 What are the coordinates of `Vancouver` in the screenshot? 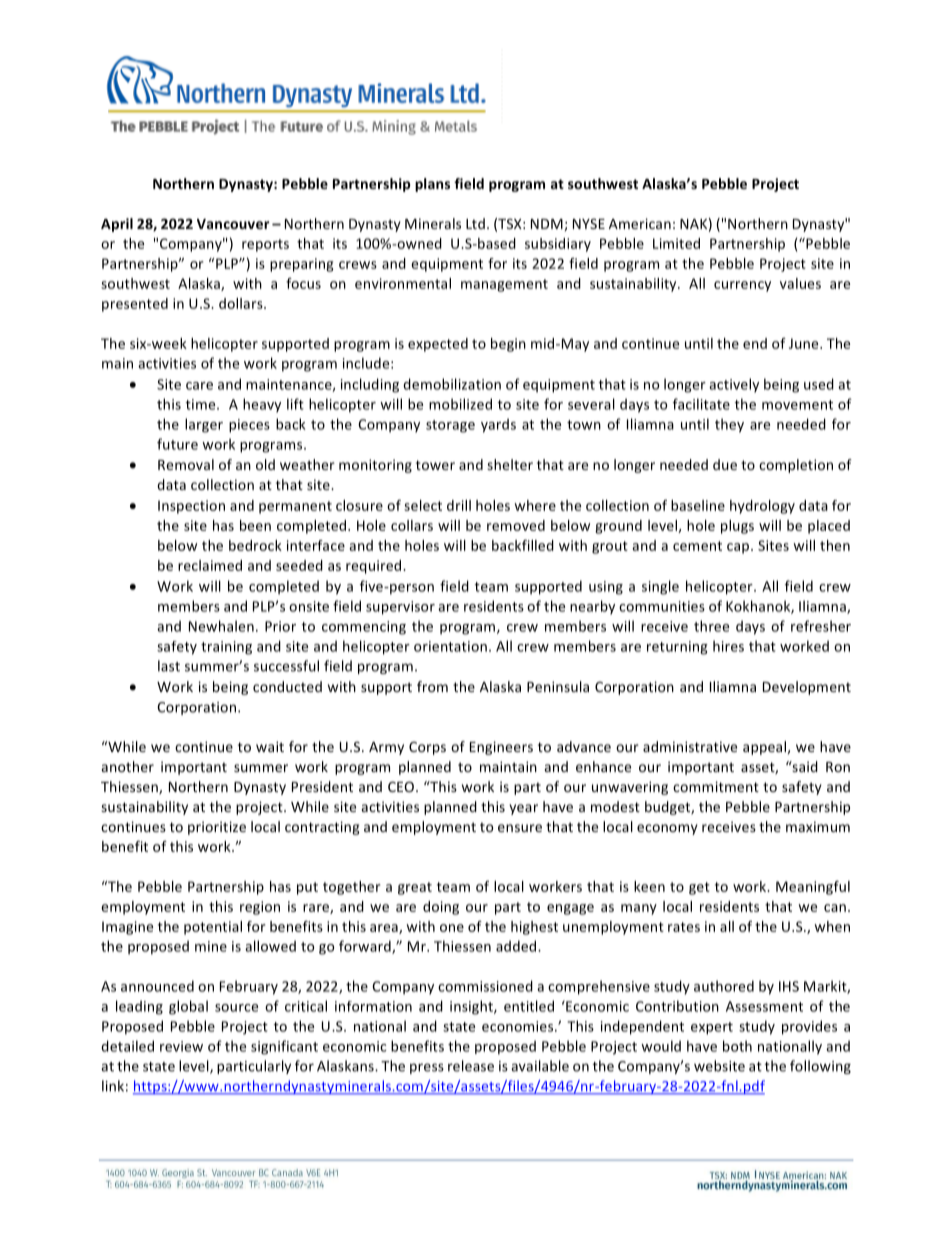 It's located at (233, 224).
